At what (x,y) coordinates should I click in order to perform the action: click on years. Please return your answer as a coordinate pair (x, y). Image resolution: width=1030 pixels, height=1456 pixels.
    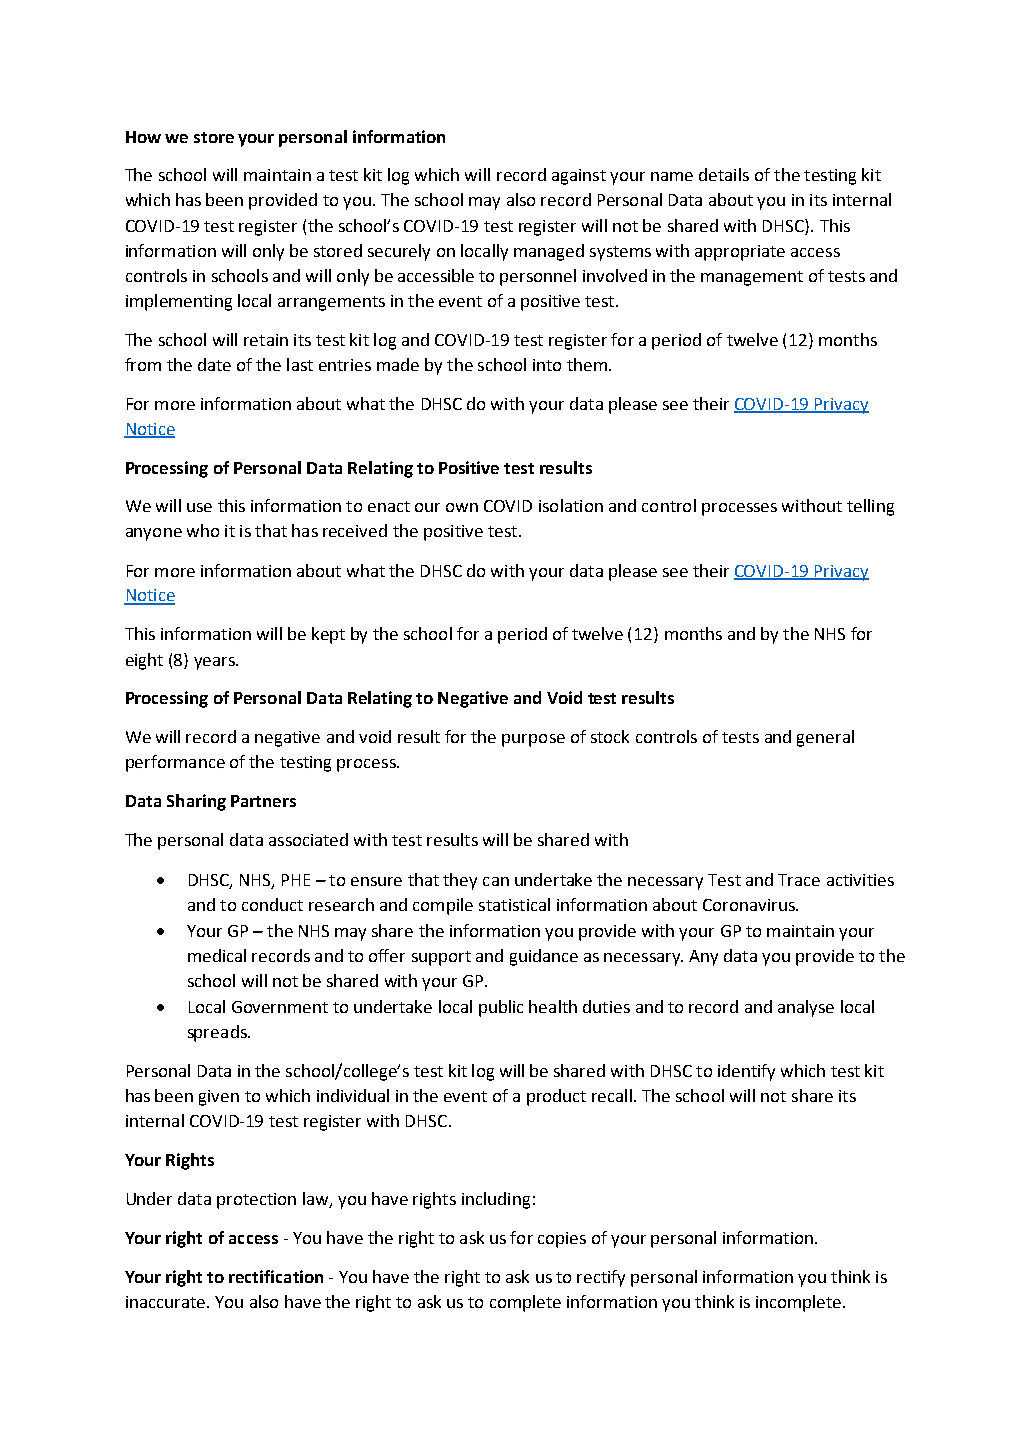
    Looking at the image, I should click on (215, 663).
